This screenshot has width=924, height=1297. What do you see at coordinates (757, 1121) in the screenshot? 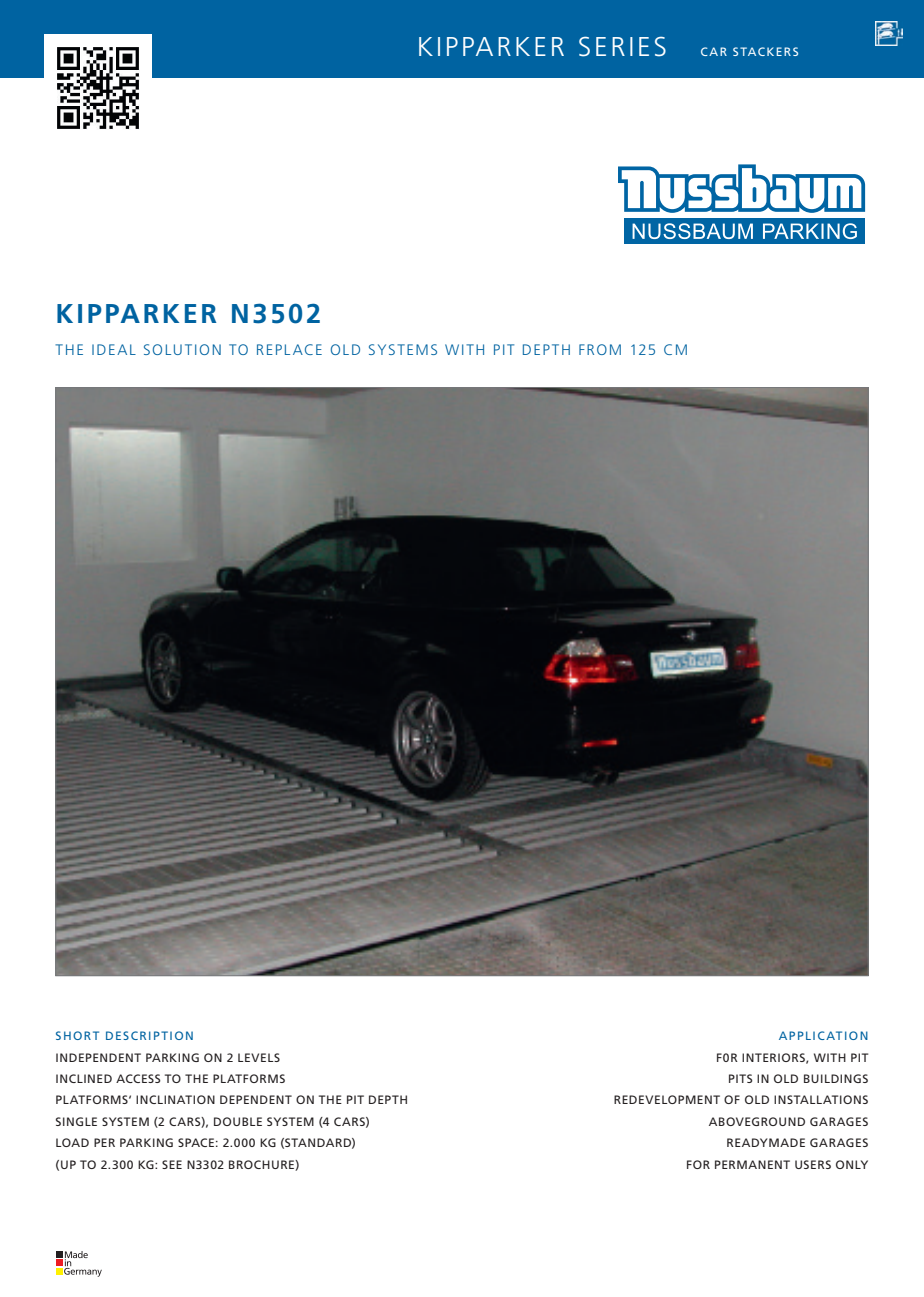
I see `ABOVEGROUND` at bounding box center [757, 1121].
